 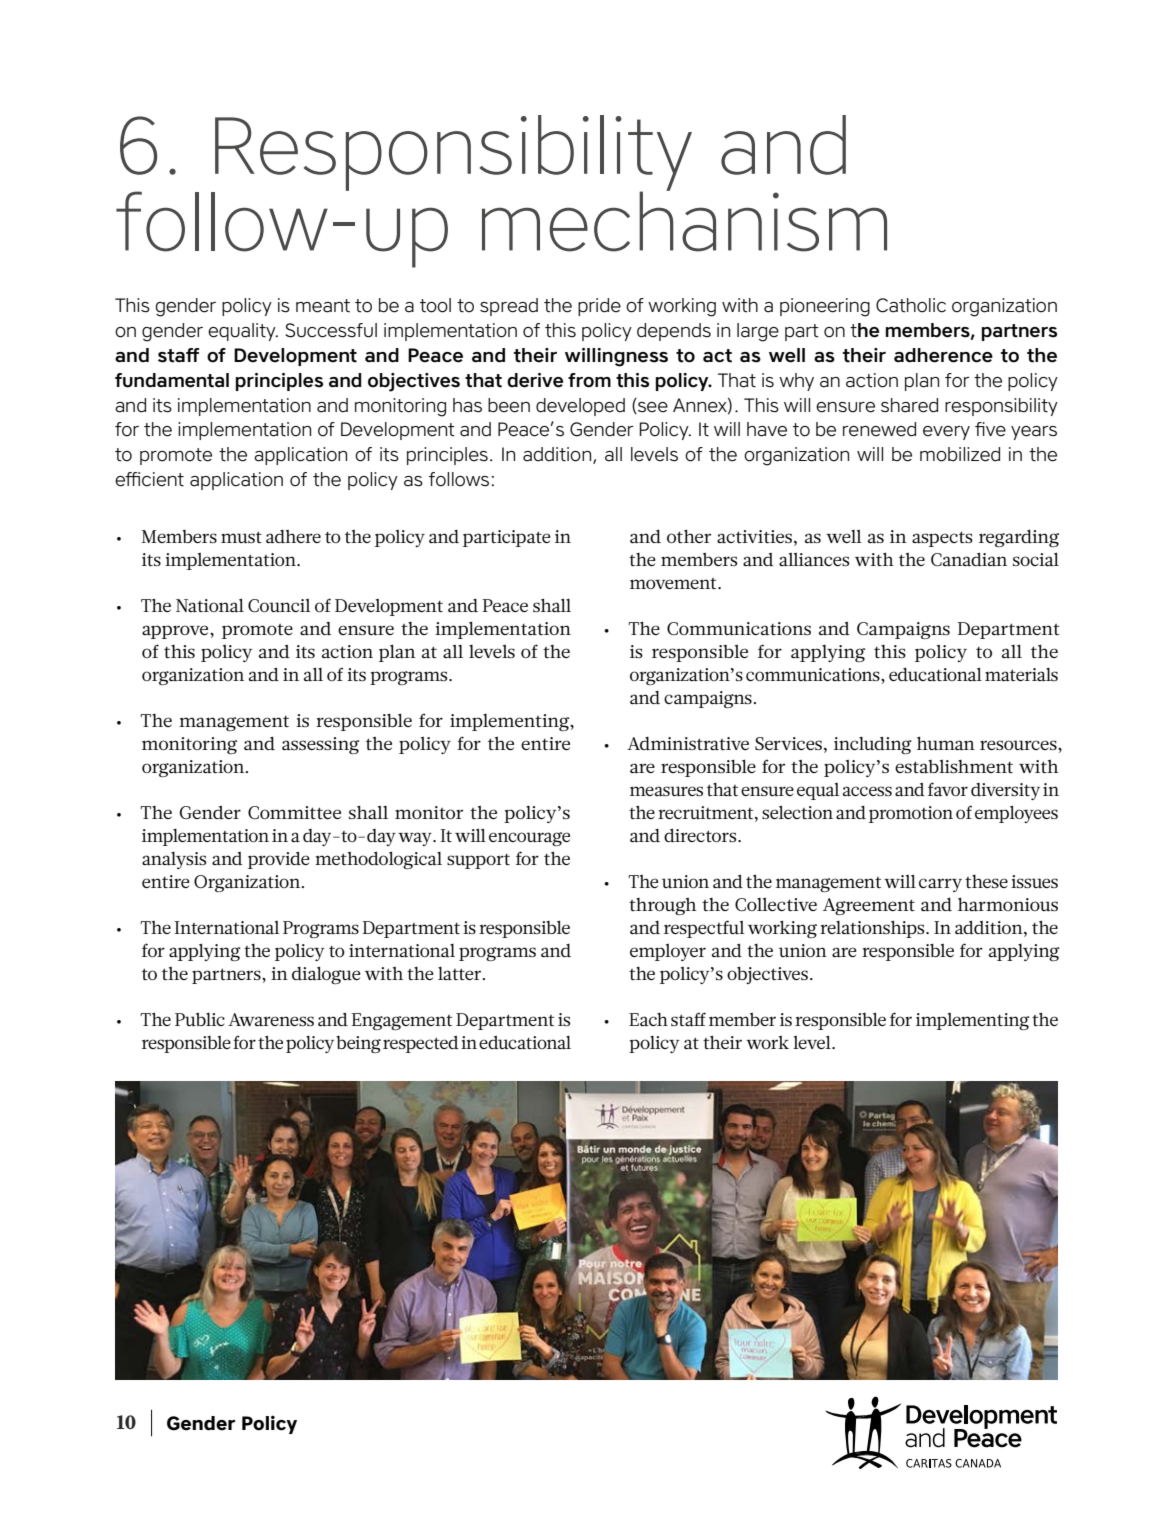 What do you see at coordinates (688, 743) in the image?
I see `Administrative` at bounding box center [688, 743].
